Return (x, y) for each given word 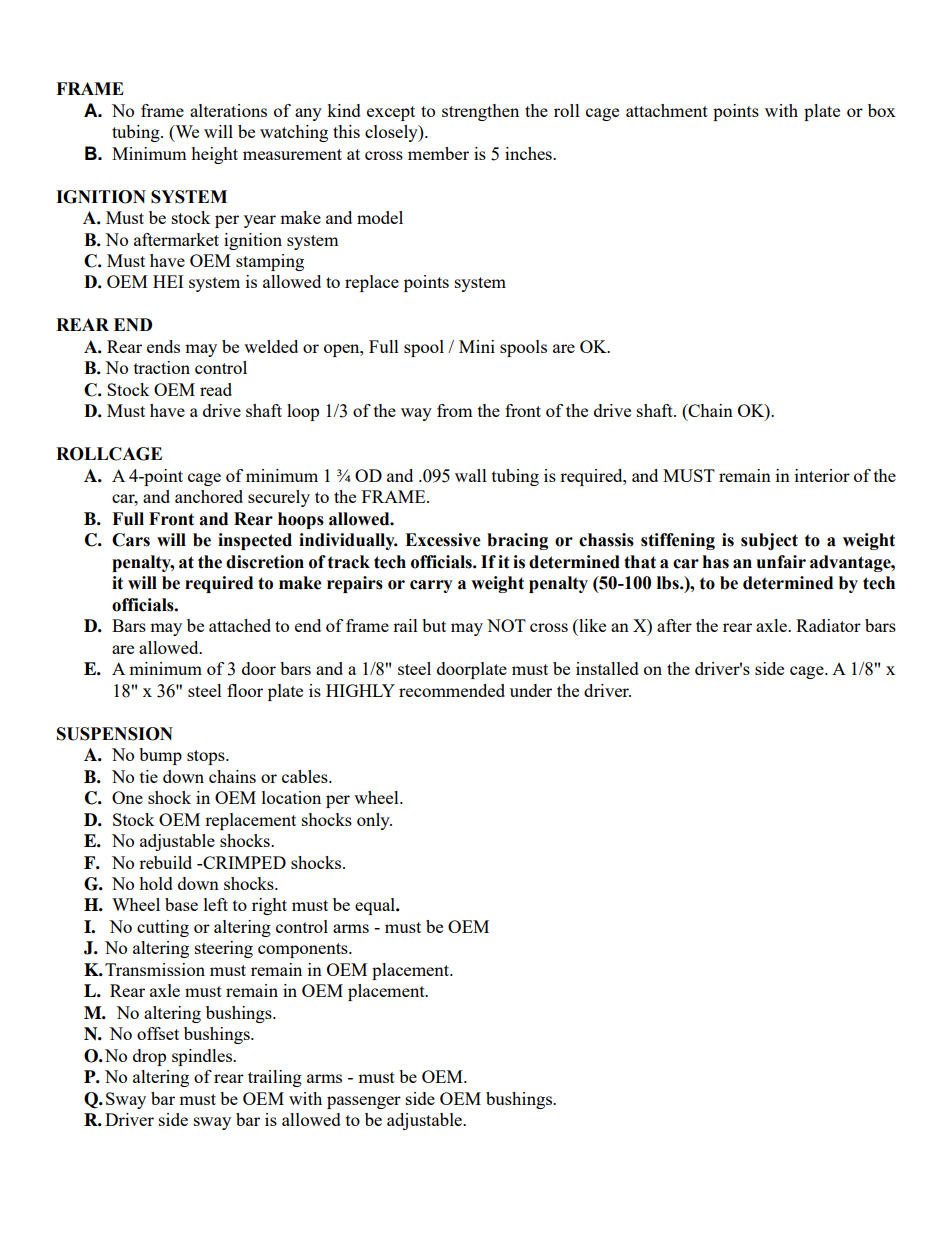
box (882, 110)
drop (149, 1057)
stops (207, 757)
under (531, 690)
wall (471, 475)
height (214, 155)
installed (607, 668)
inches (529, 153)
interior (822, 475)
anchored (209, 496)
